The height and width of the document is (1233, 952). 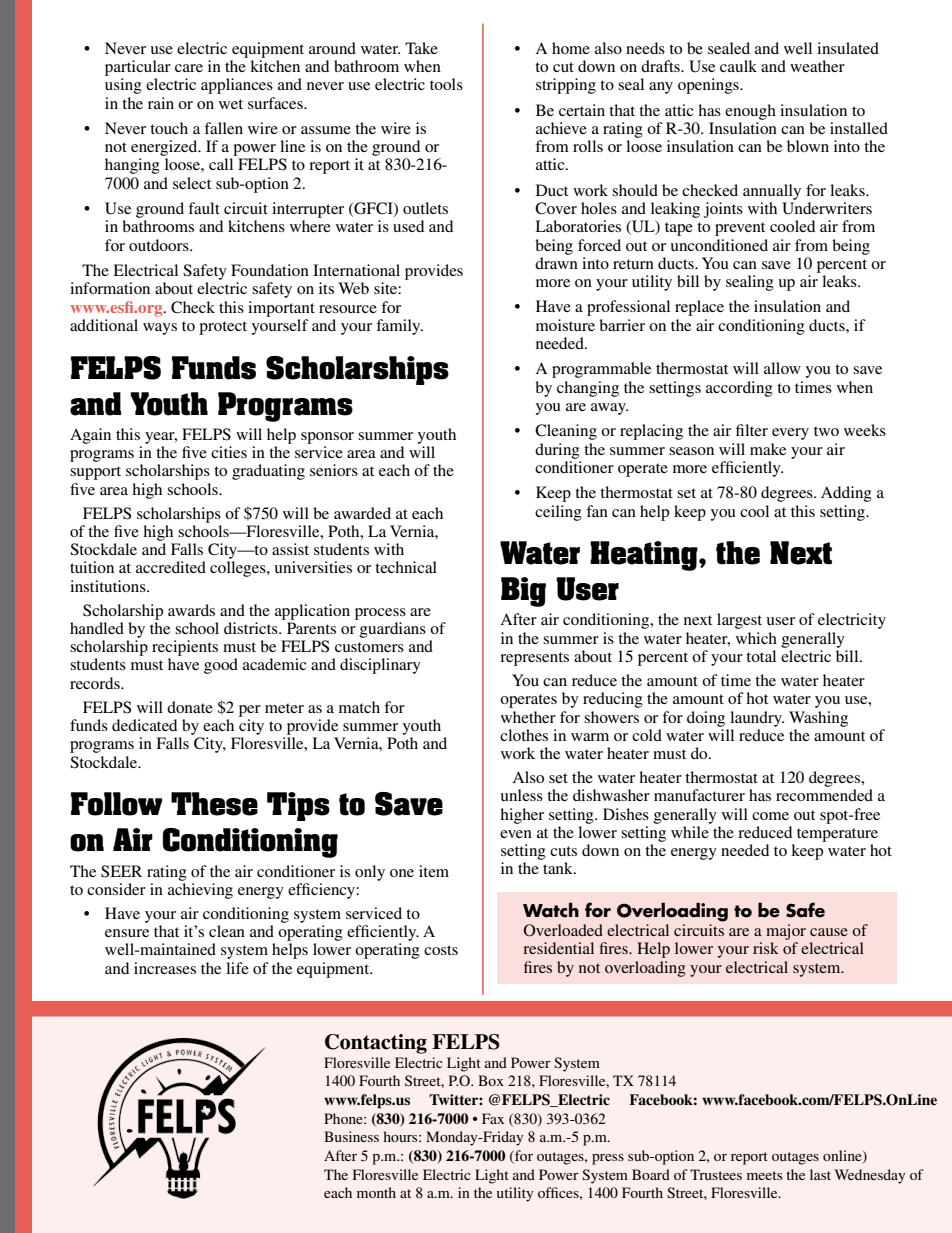 What do you see at coordinates (189, 68) in the document?
I see `care` at bounding box center [189, 68].
